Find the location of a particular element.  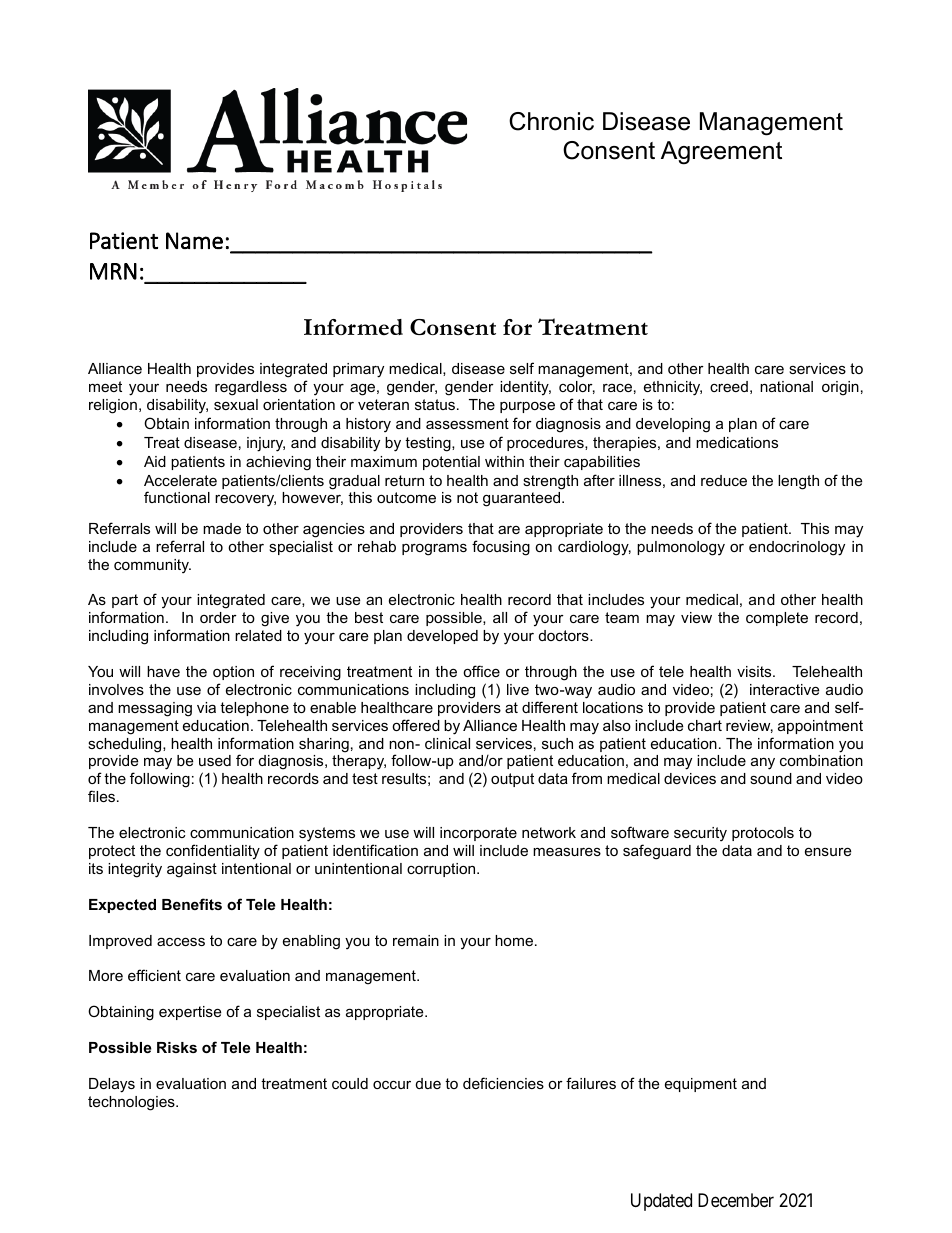

deficiencies is located at coordinates (503, 1083).
